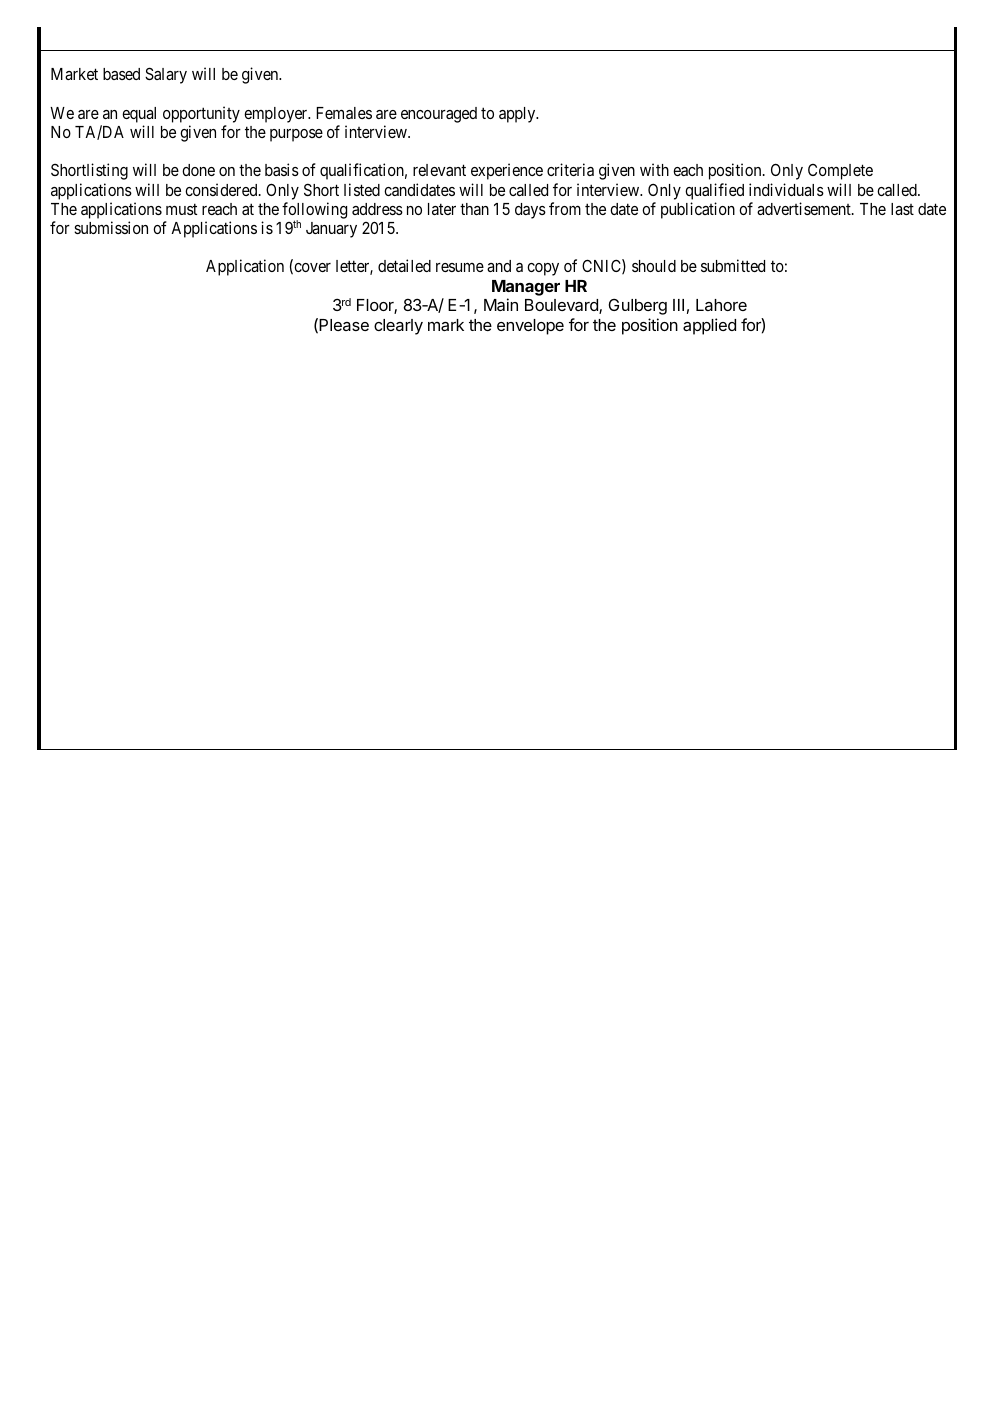 This document has width=994, height=1406. Describe the element at coordinates (518, 115) in the document. I see `apply` at that location.
